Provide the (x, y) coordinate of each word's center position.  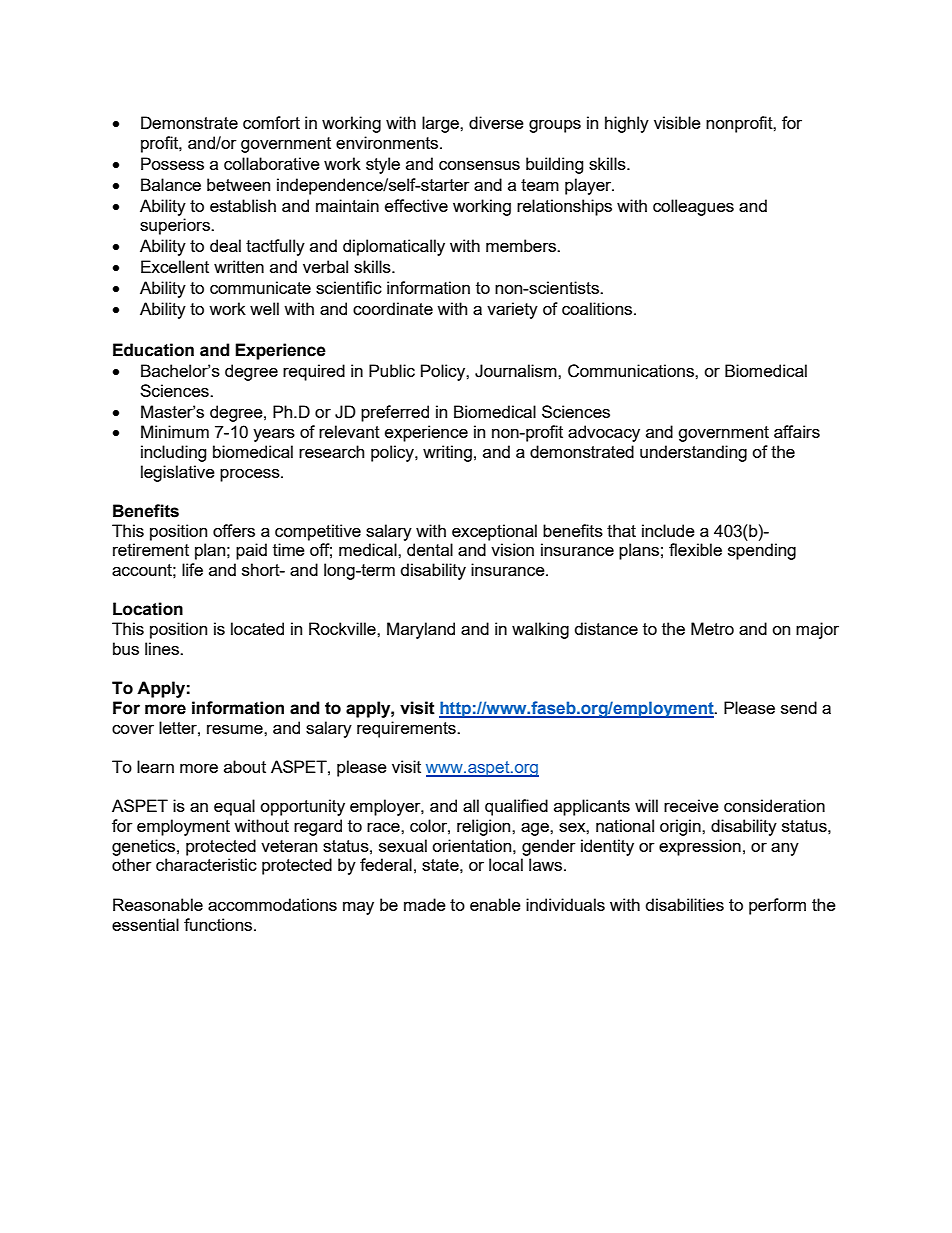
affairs (797, 431)
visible (677, 122)
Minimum (175, 431)
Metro (712, 628)
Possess (172, 163)
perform (777, 906)
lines (163, 648)
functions (219, 924)
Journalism (517, 371)
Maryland (421, 630)
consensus (479, 165)
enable (495, 904)
